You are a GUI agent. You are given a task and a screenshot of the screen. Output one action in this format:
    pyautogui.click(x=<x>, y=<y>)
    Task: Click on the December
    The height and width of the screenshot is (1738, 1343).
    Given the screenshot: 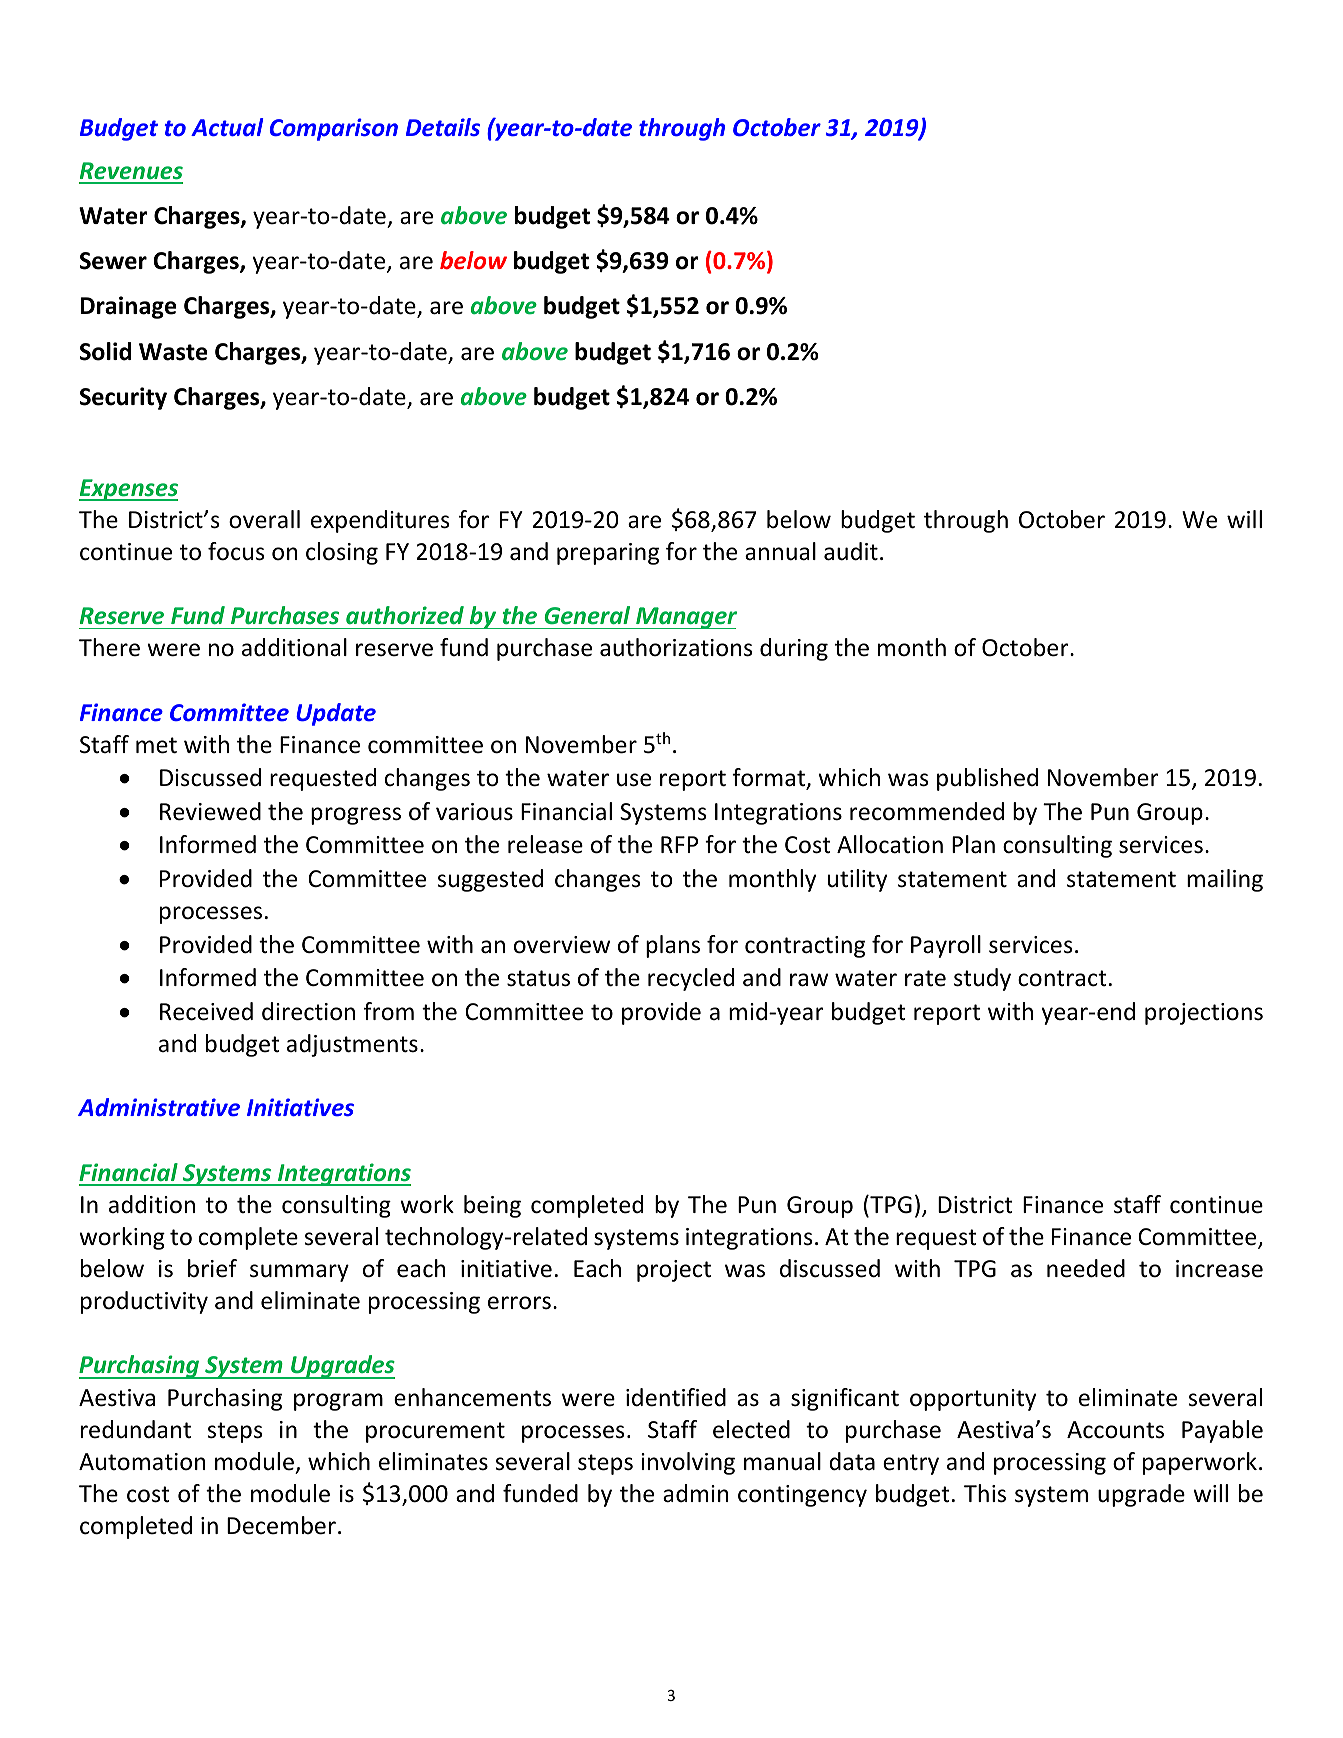 What is the action you would take?
    pyautogui.click(x=281, y=1525)
